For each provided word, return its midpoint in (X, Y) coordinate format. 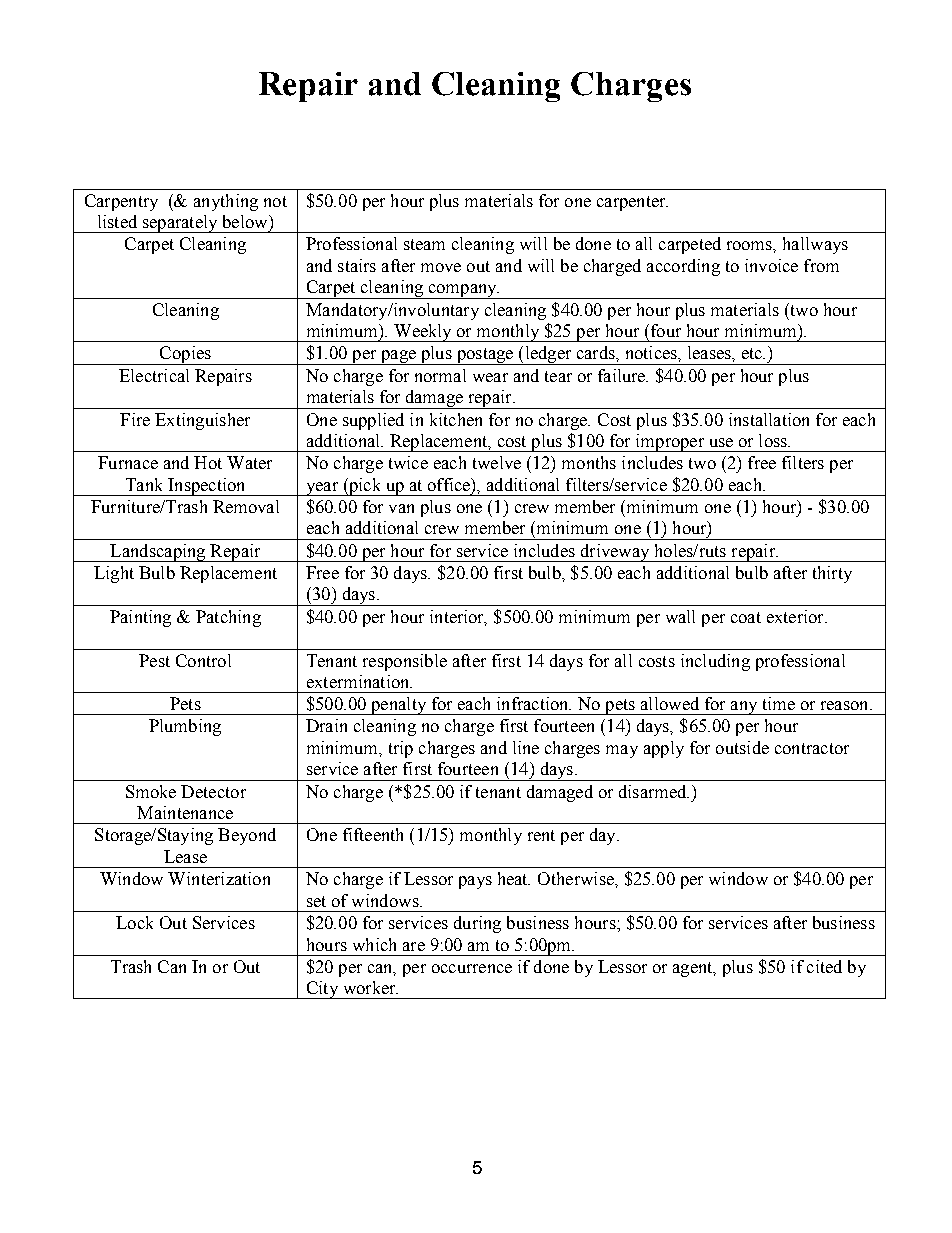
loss (774, 440)
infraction (534, 703)
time (779, 703)
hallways (815, 245)
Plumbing (185, 727)
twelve (497, 462)
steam (424, 244)
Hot (208, 462)
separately (180, 224)
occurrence (472, 968)
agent (694, 969)
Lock (134, 922)
